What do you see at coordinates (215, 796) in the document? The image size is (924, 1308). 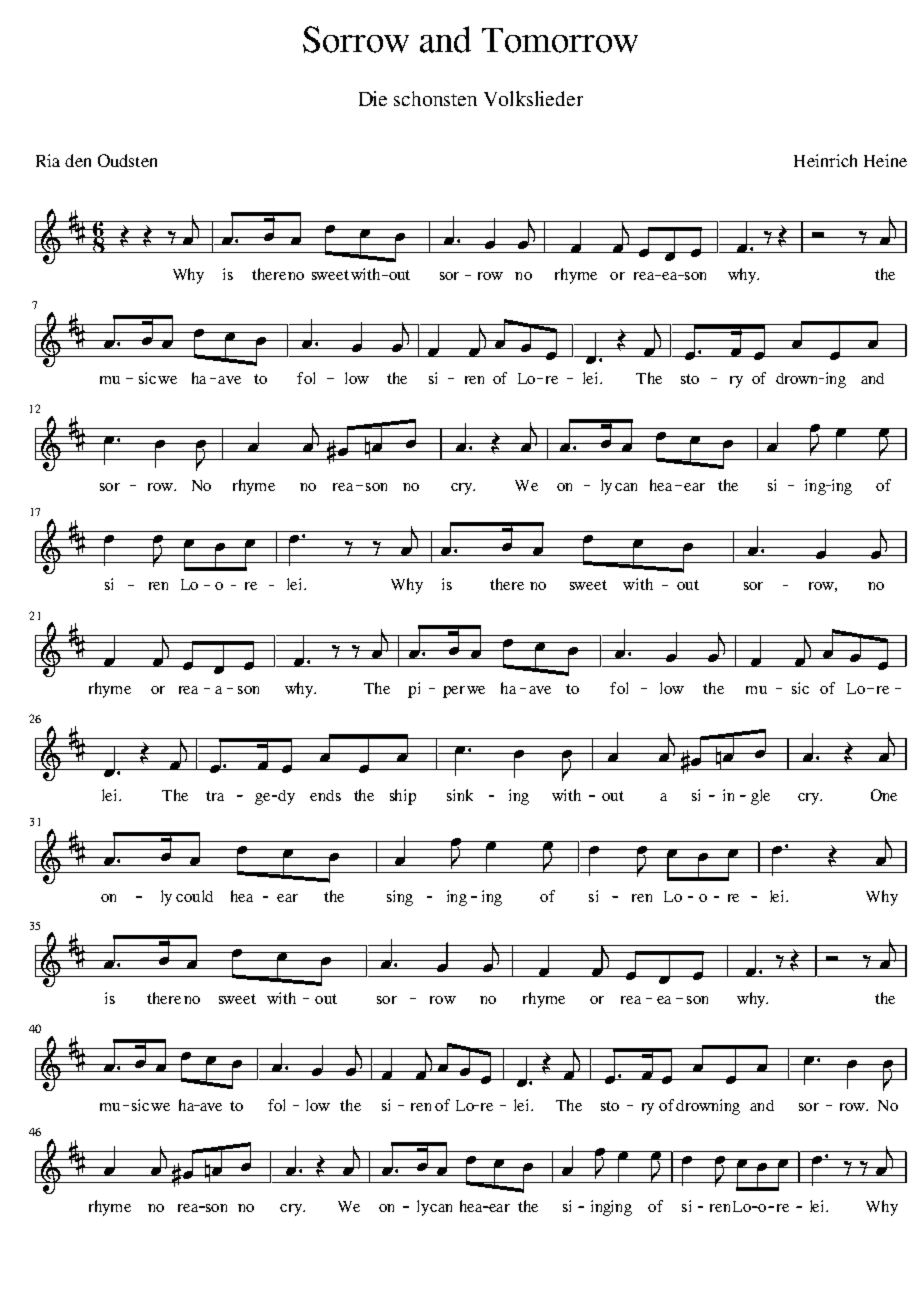 I see `tra` at bounding box center [215, 796].
